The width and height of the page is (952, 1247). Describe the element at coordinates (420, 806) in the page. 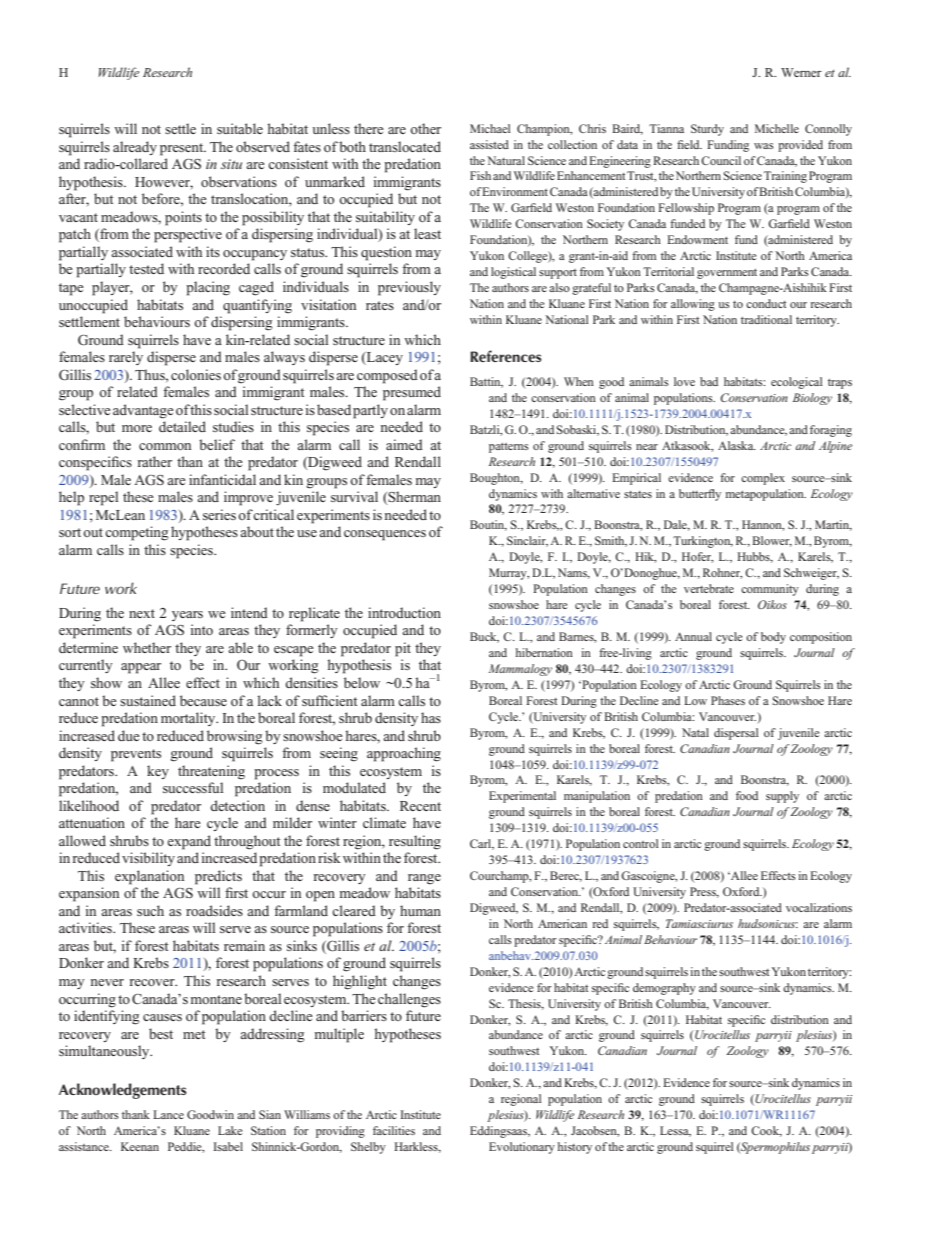

I see `Recent` at that location.
